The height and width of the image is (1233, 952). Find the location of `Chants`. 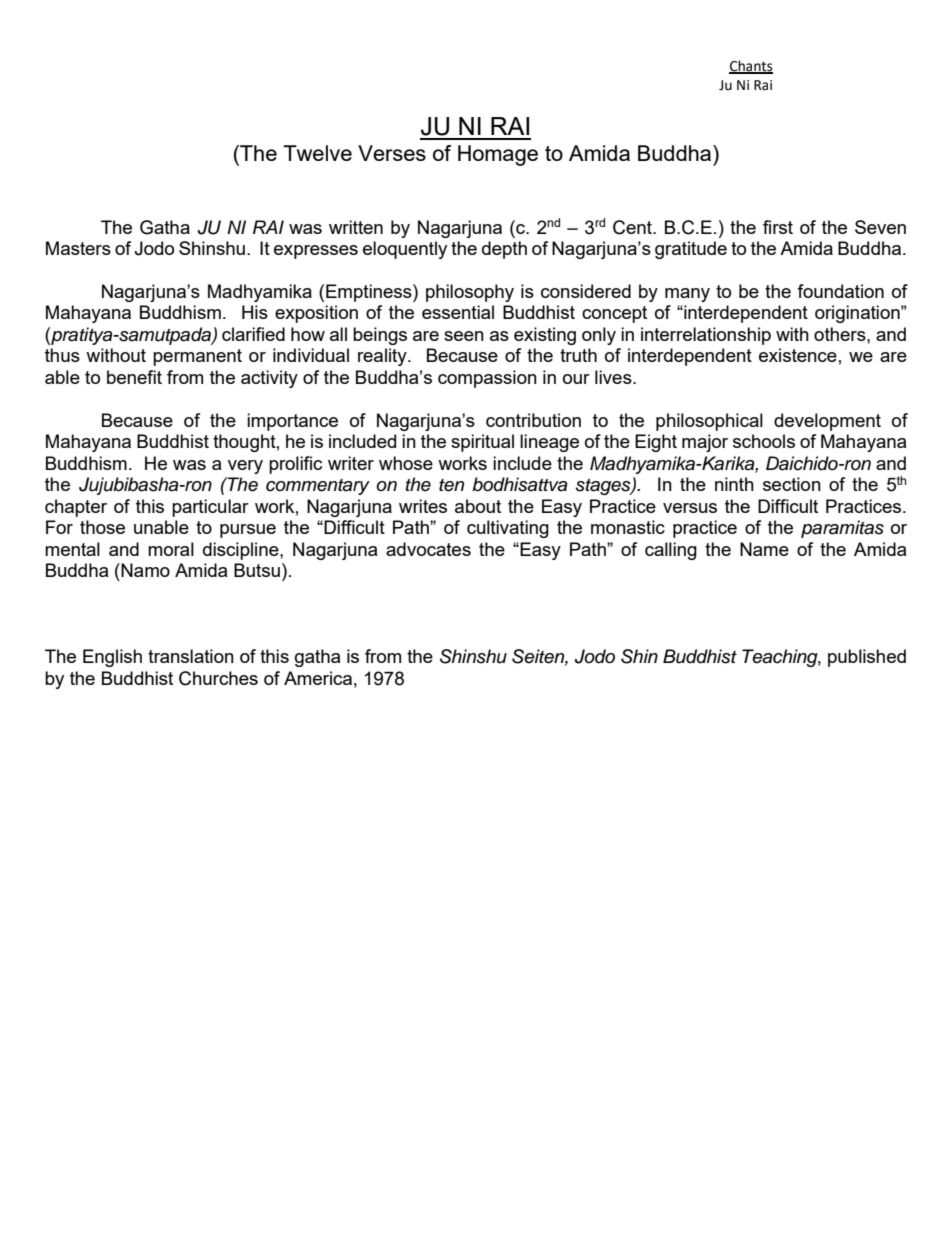

Chants is located at coordinates (751, 66).
